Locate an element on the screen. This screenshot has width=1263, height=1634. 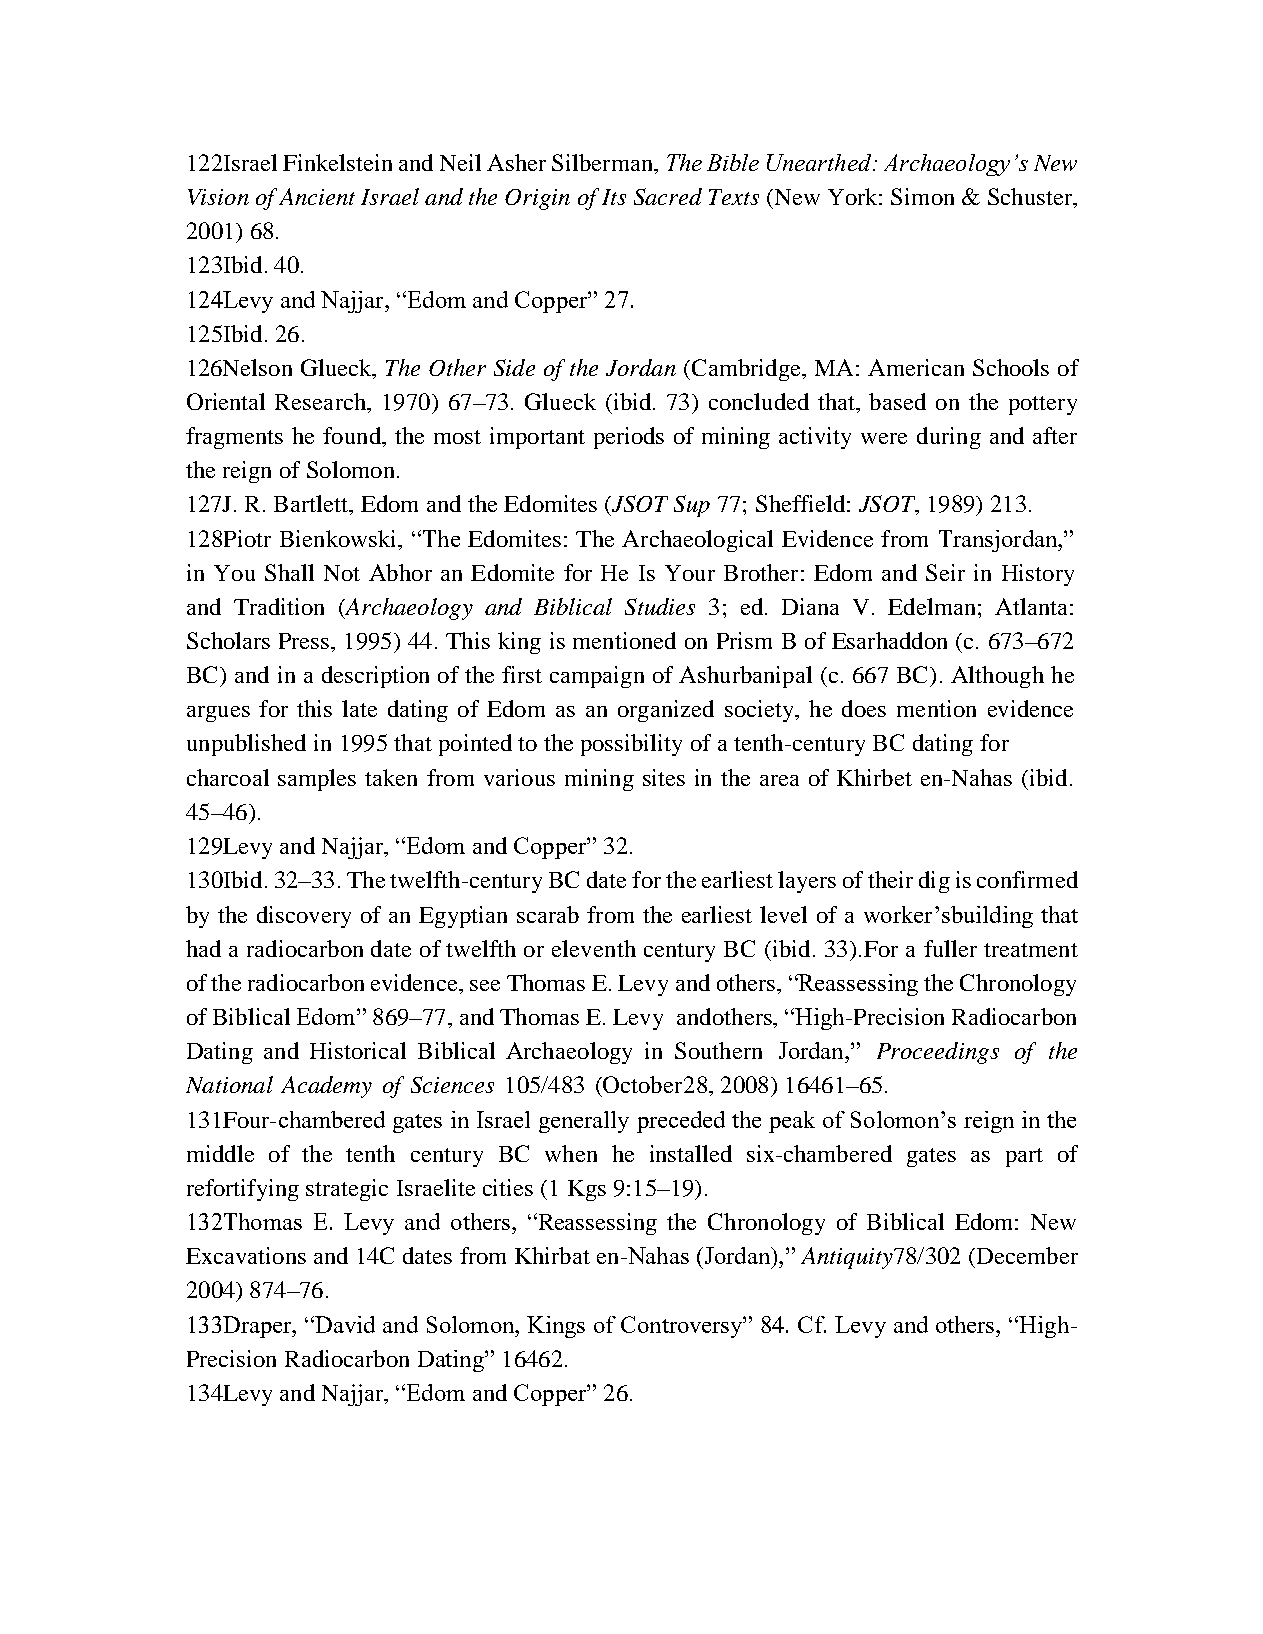
Controversy is located at coordinates (683, 1327).
